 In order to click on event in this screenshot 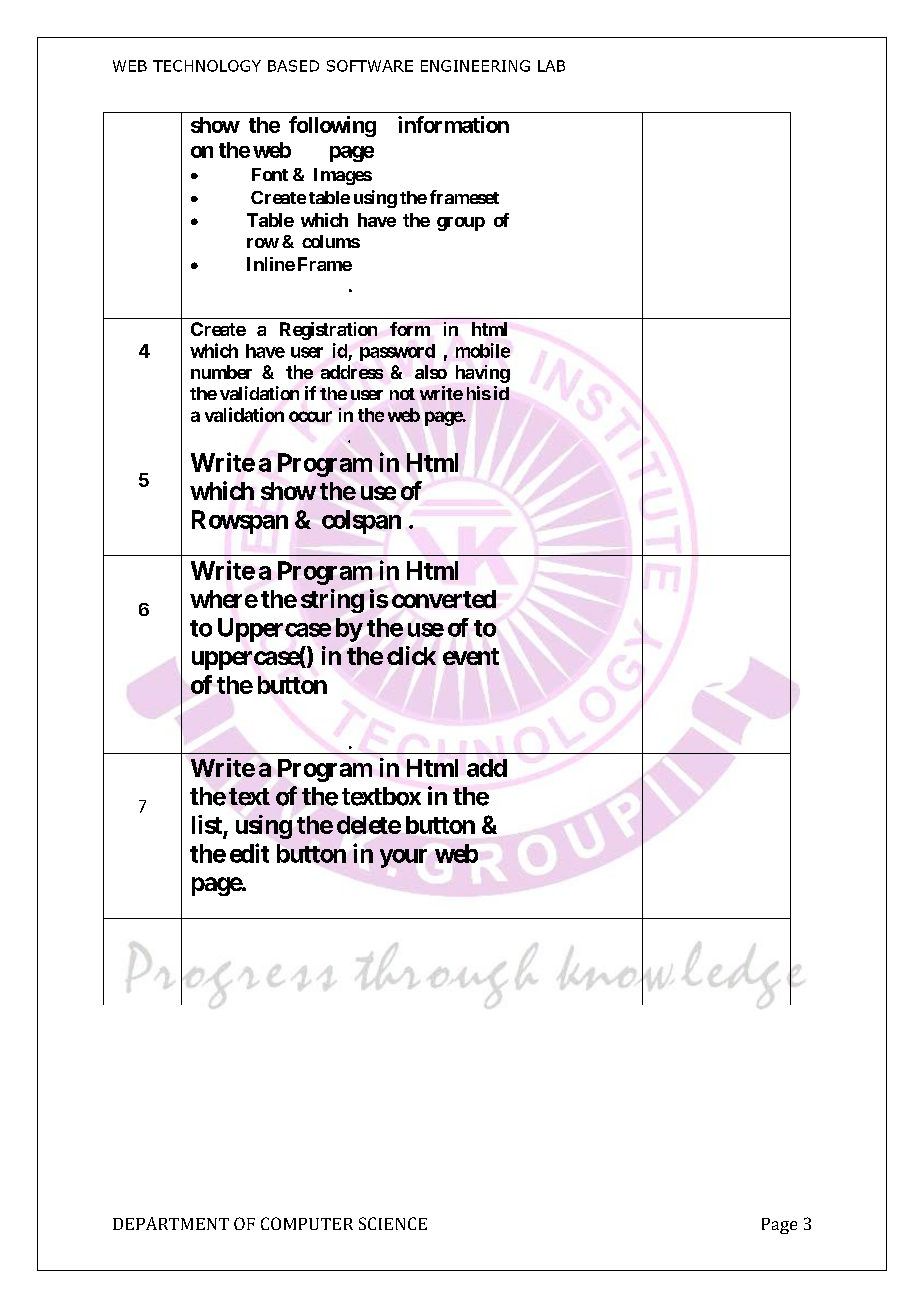, I will do `click(471, 656)`.
